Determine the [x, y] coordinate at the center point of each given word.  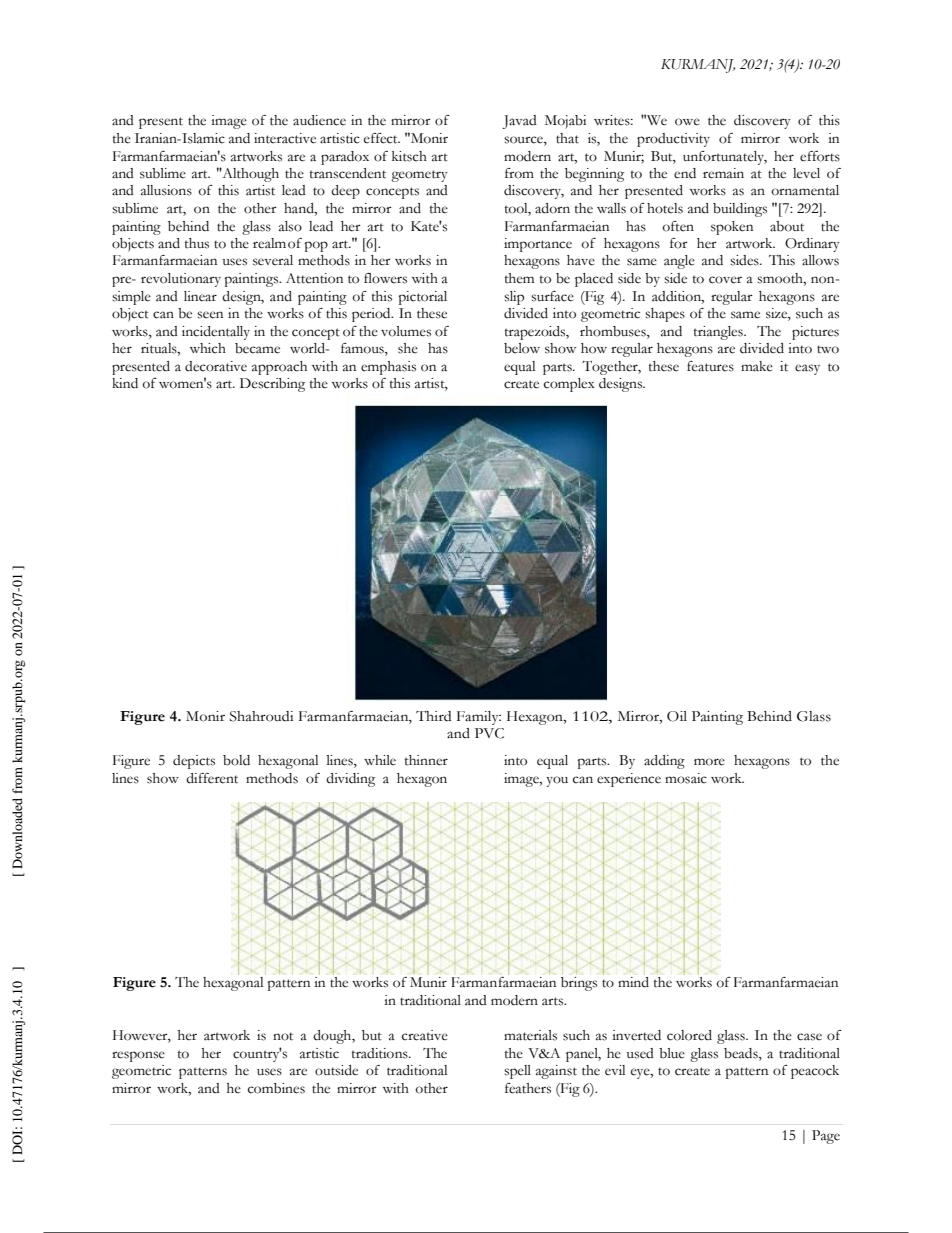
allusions [166, 190]
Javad [519, 122]
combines [276, 1088]
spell [517, 1072]
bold [236, 760]
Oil [677, 716]
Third [433, 716]
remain [723, 173]
